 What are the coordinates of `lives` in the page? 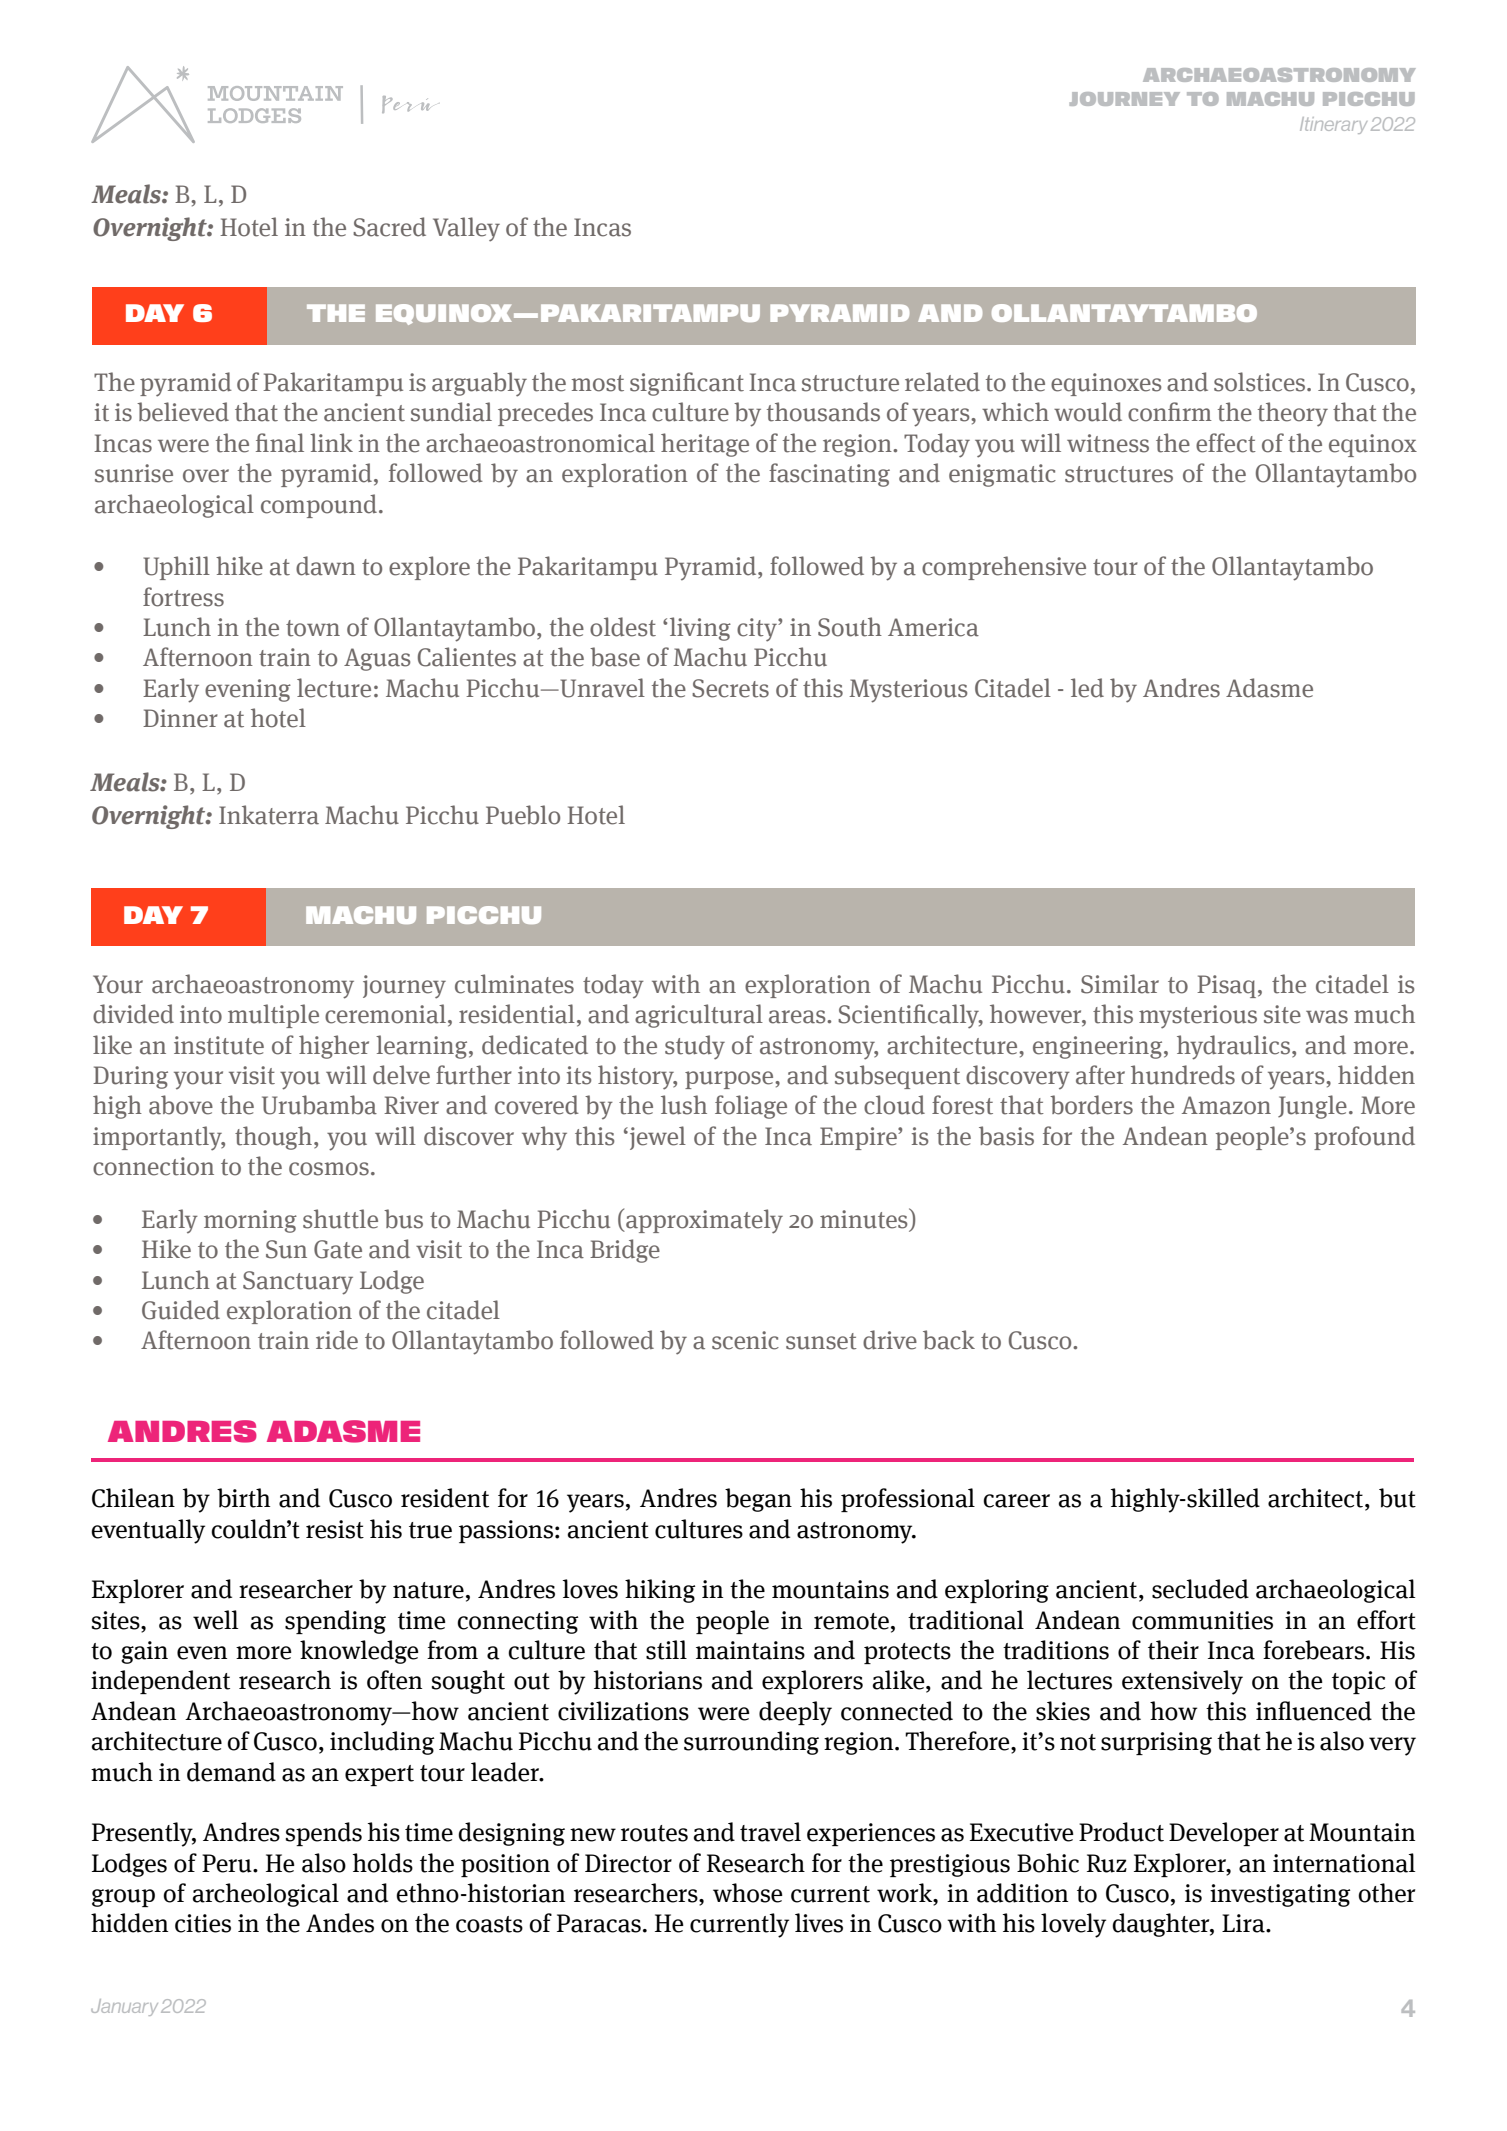 It's located at (819, 1923).
